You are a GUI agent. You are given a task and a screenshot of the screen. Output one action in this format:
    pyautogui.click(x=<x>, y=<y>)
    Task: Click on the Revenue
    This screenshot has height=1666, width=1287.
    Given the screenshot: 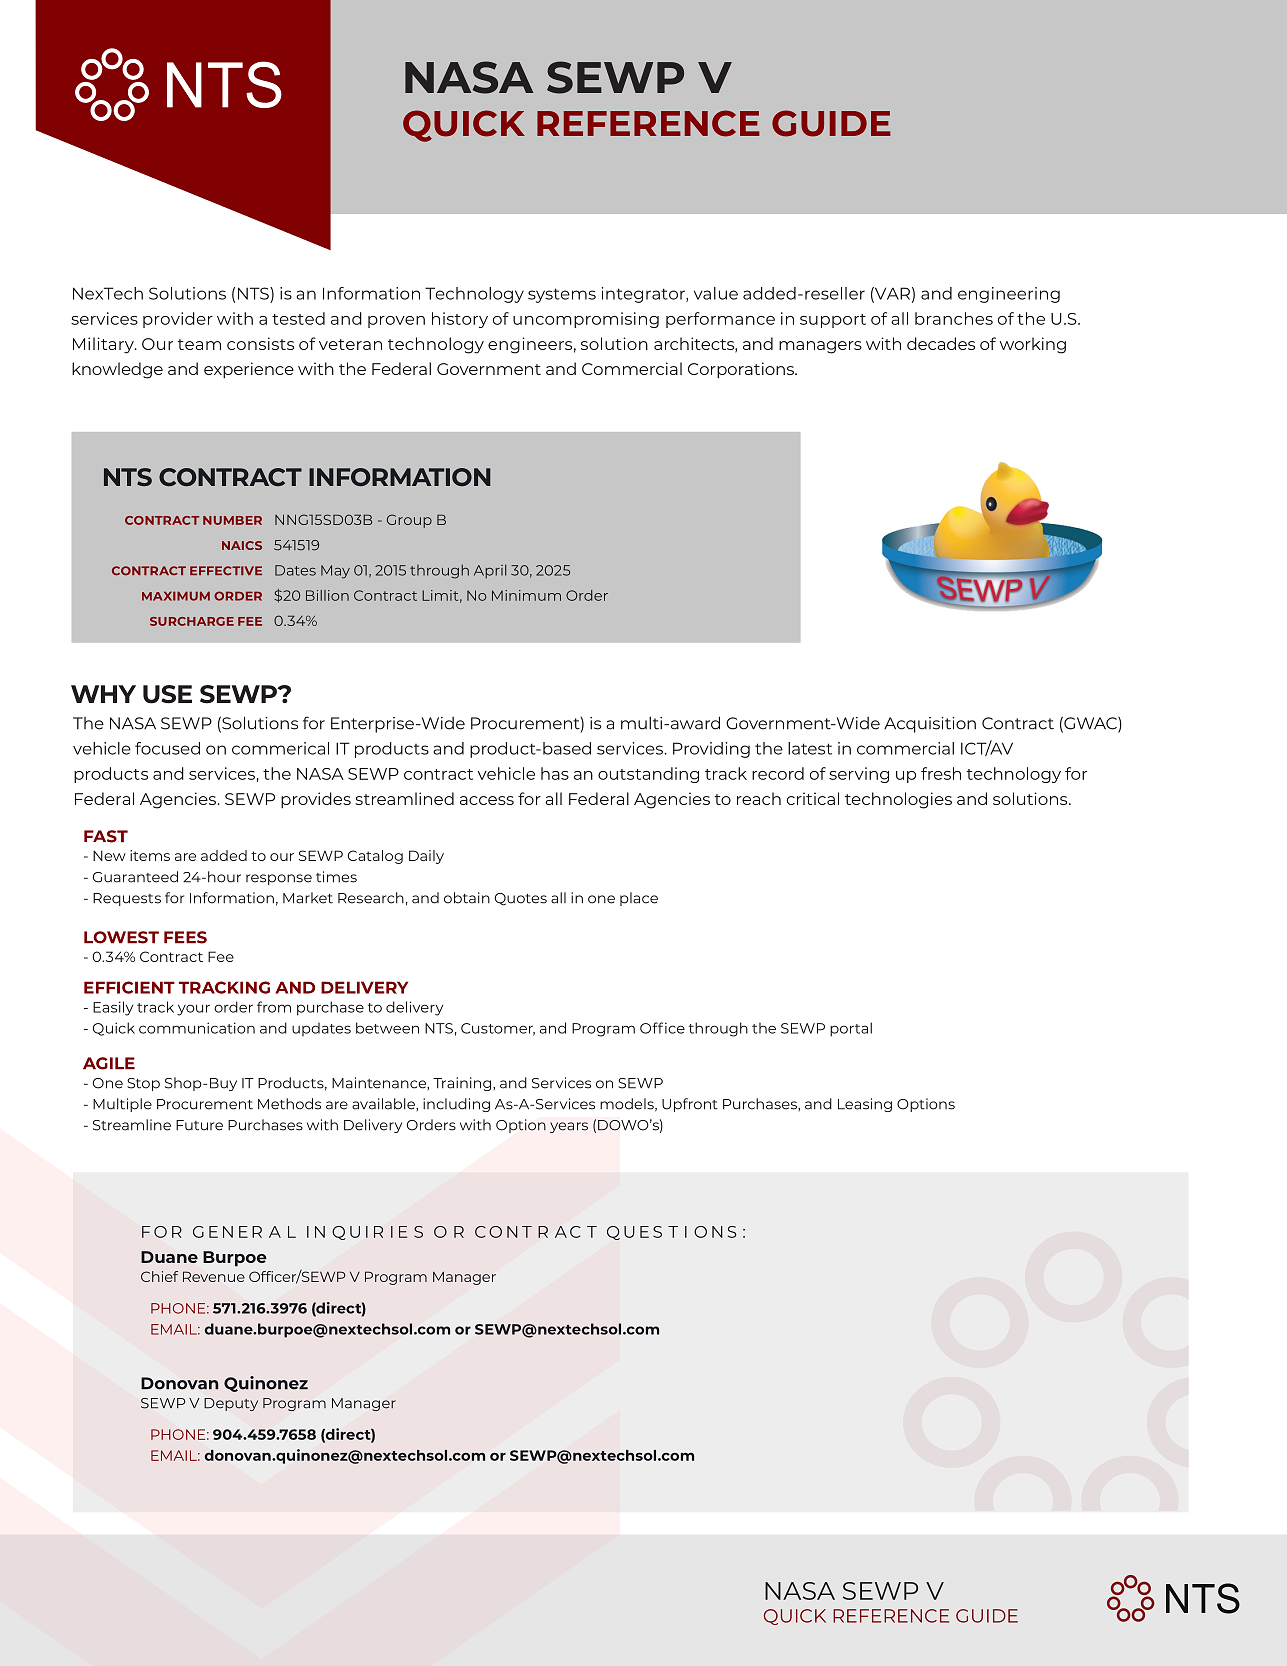 What is the action you would take?
    pyautogui.click(x=214, y=1276)
